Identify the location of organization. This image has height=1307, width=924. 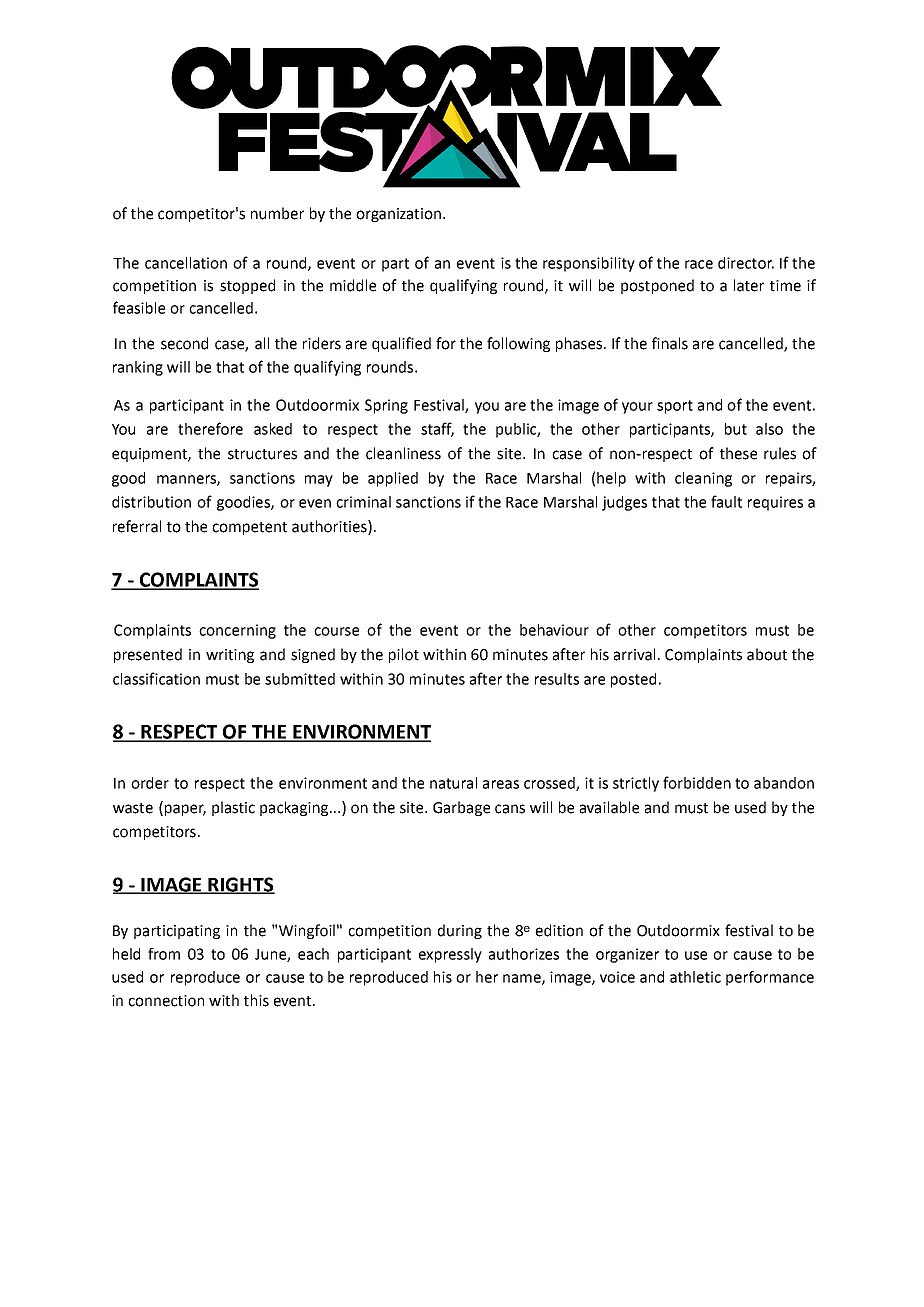
(398, 215).
